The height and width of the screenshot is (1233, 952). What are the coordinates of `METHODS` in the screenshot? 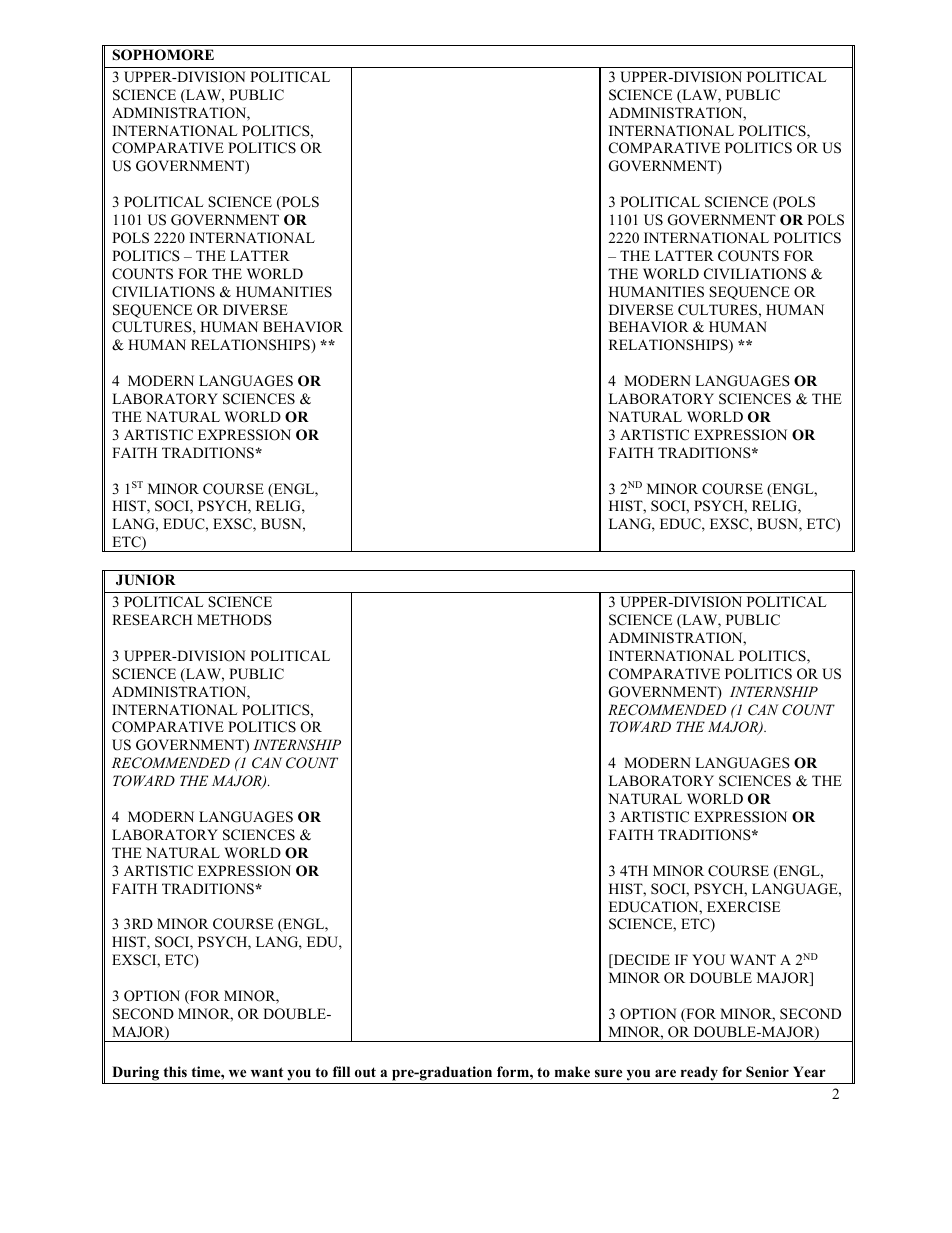 It's located at (234, 620).
